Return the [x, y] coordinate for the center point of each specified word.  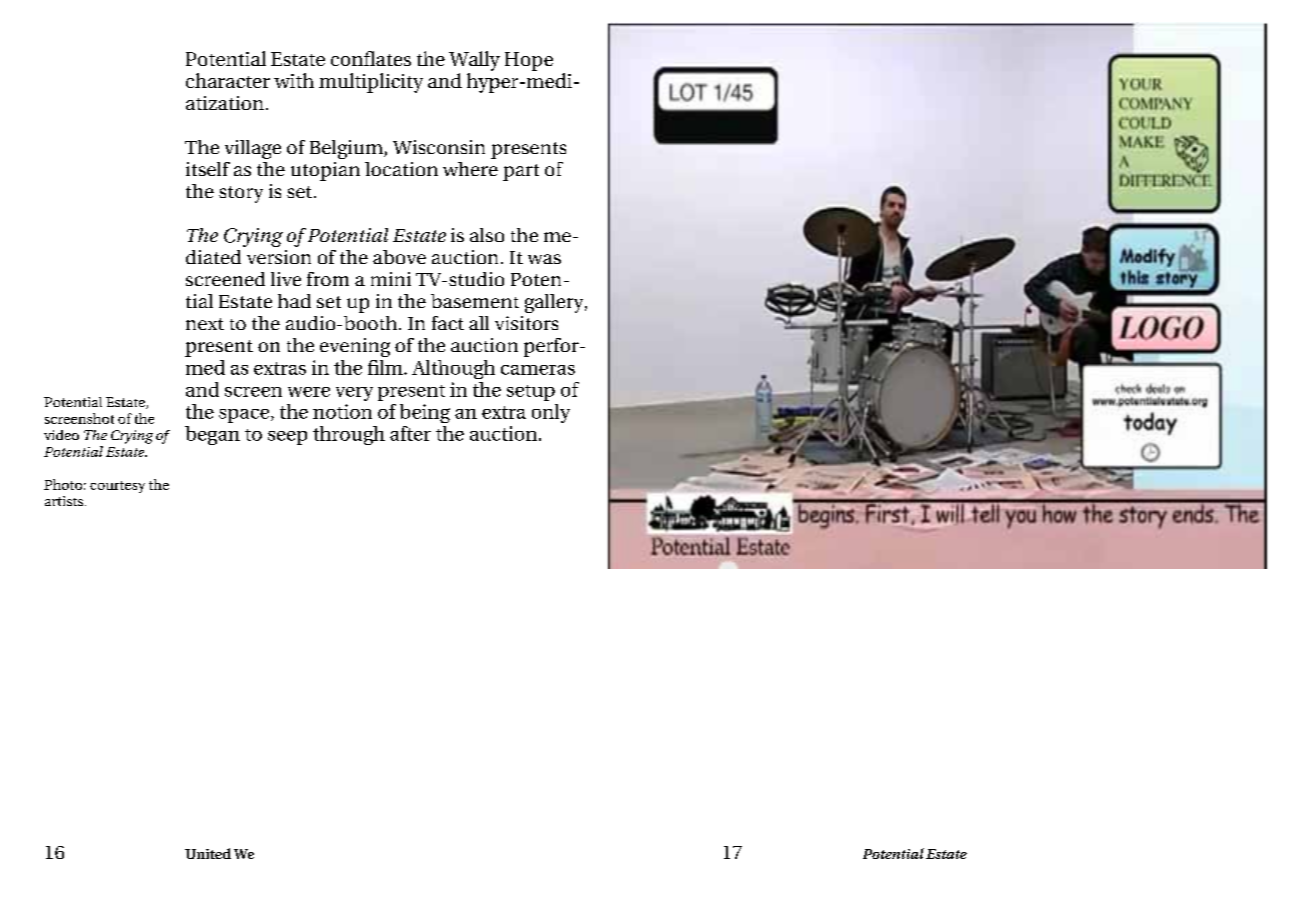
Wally [474, 61]
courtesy [117, 487]
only [551, 413]
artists [65, 501]
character [228, 80]
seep [287, 438]
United [208, 853]
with [294, 80]
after [410, 433]
